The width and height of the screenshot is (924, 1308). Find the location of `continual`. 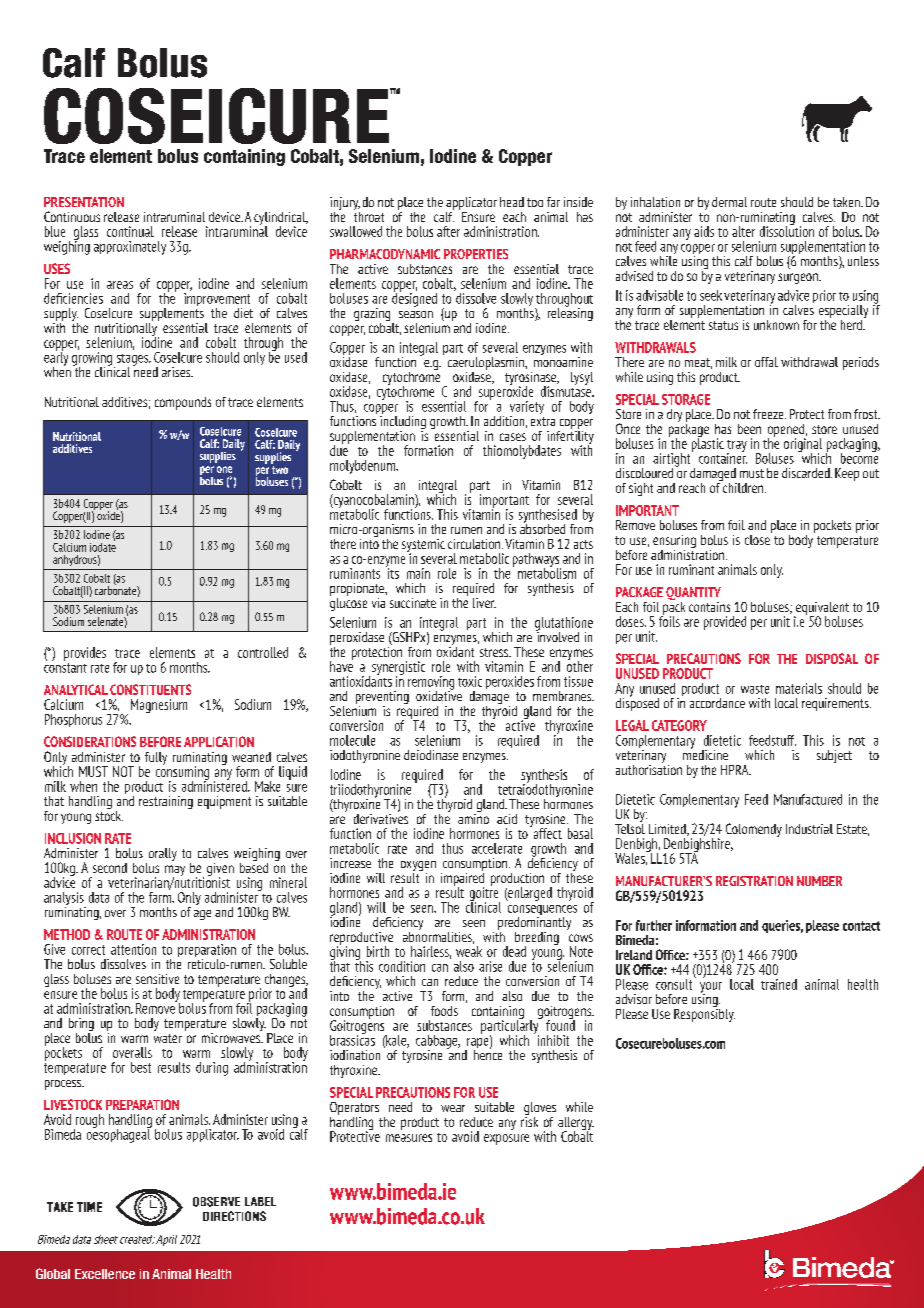

continual is located at coordinates (130, 231).
